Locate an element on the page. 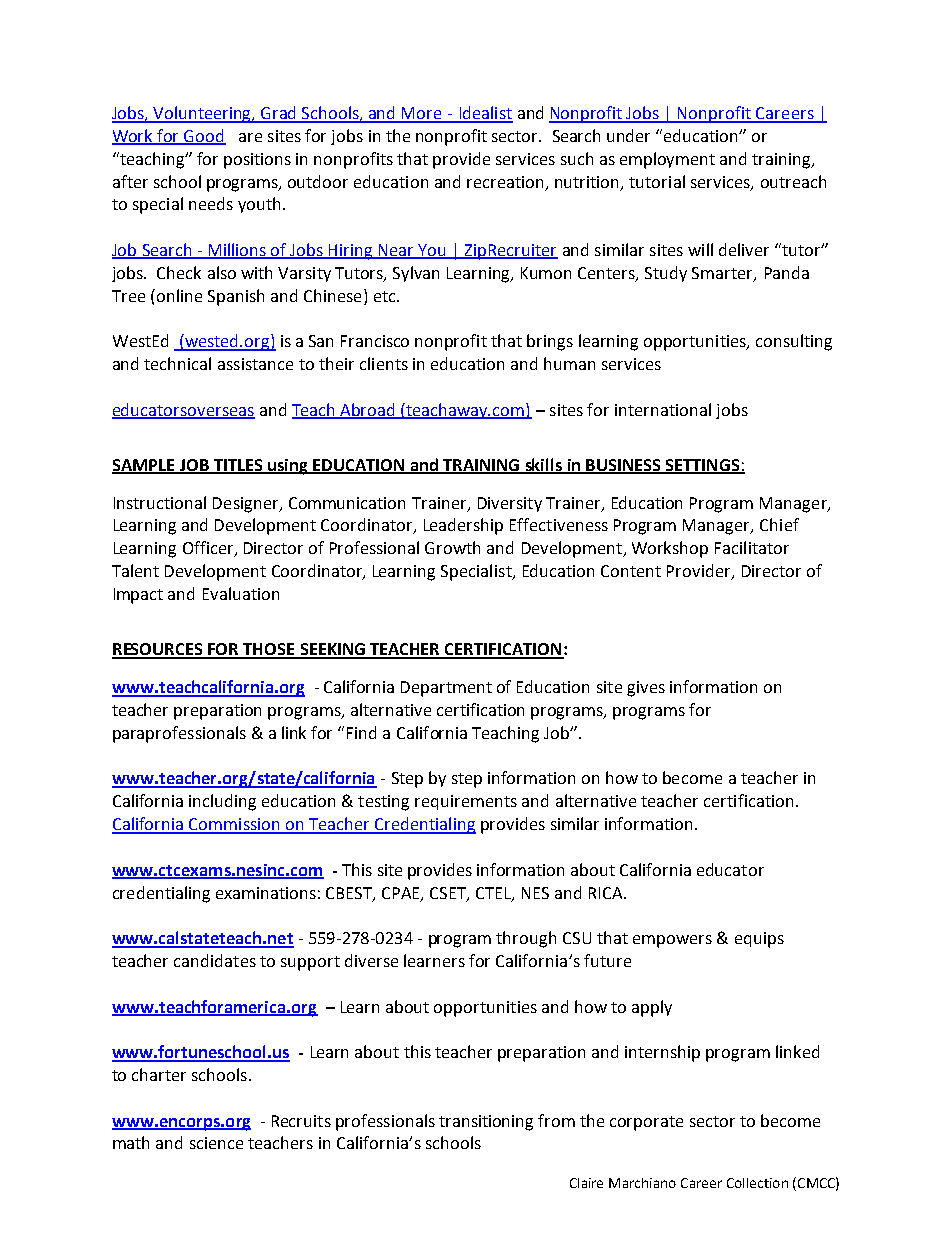 The image size is (952, 1233). requirements is located at coordinates (466, 802).
